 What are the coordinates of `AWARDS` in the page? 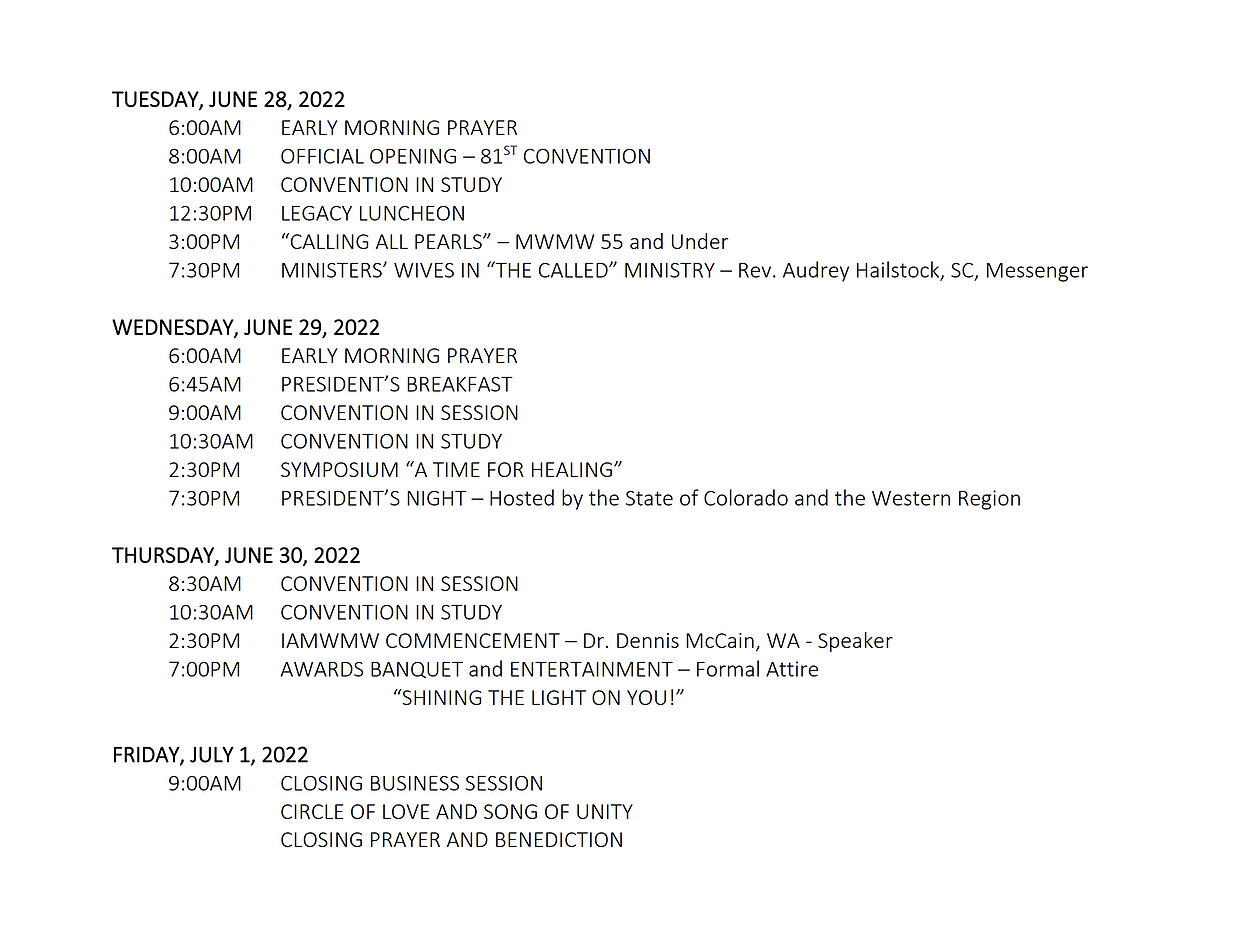 It's located at (321, 669).
